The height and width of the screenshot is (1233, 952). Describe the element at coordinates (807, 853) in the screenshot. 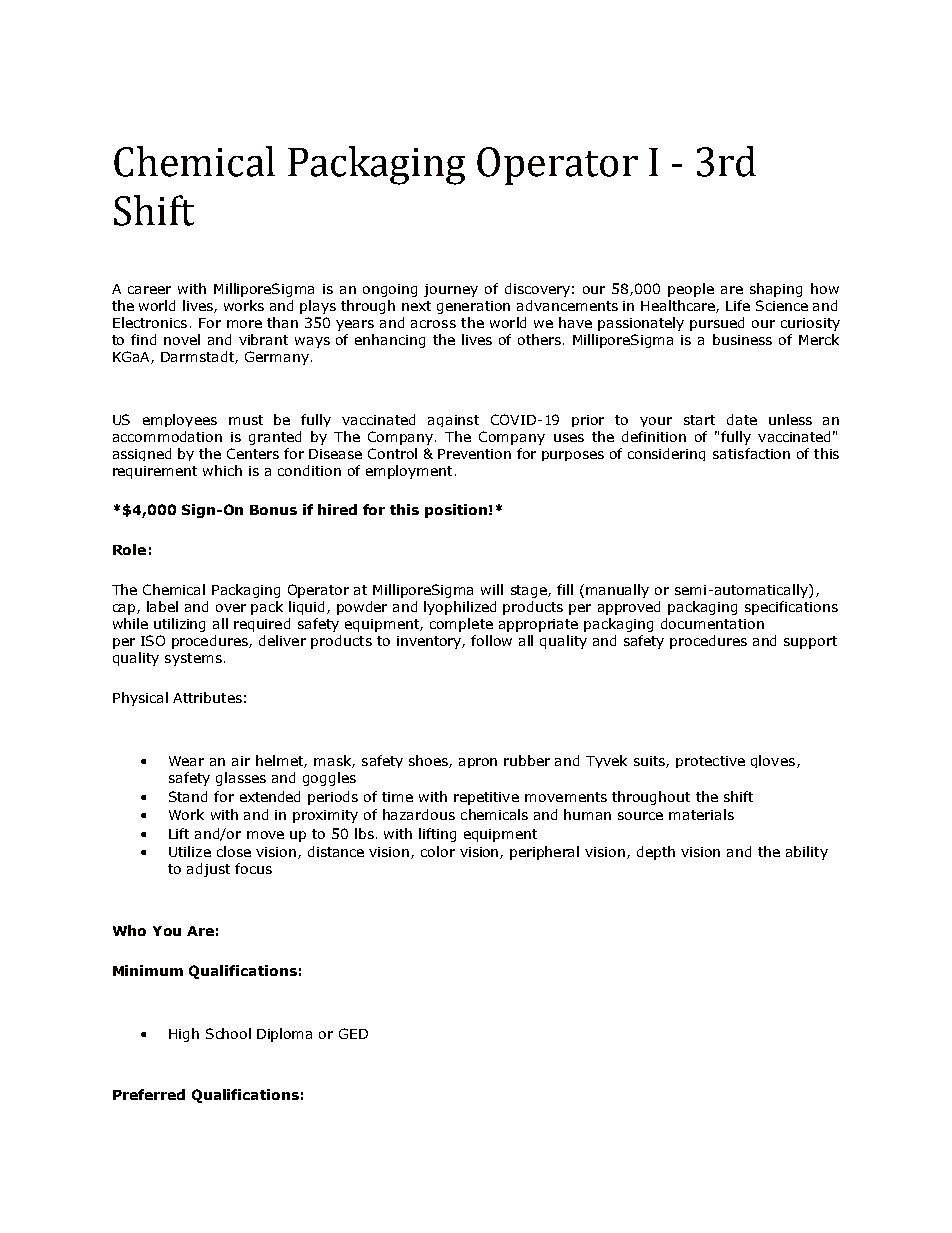

I see `ability` at that location.
